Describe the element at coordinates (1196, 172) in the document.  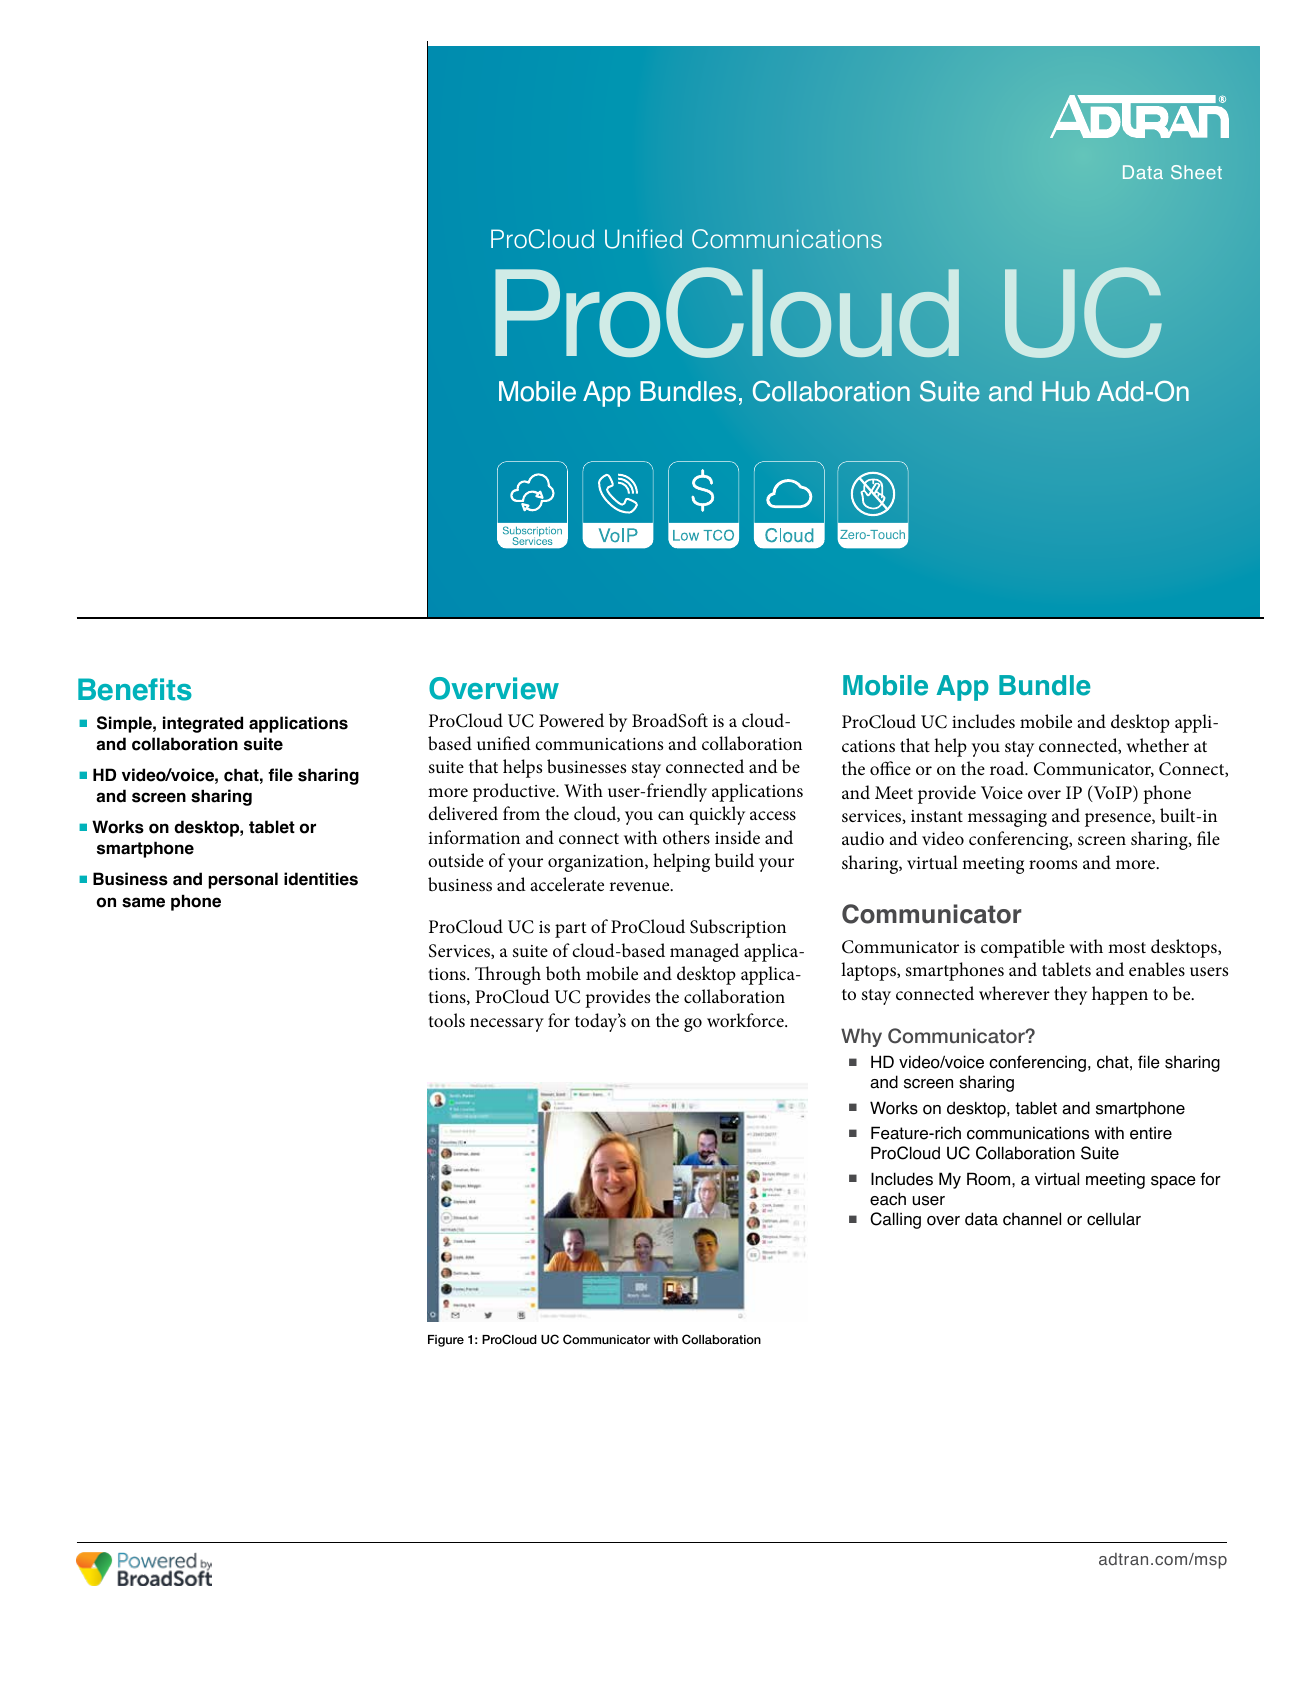
I see `Sheet` at that location.
